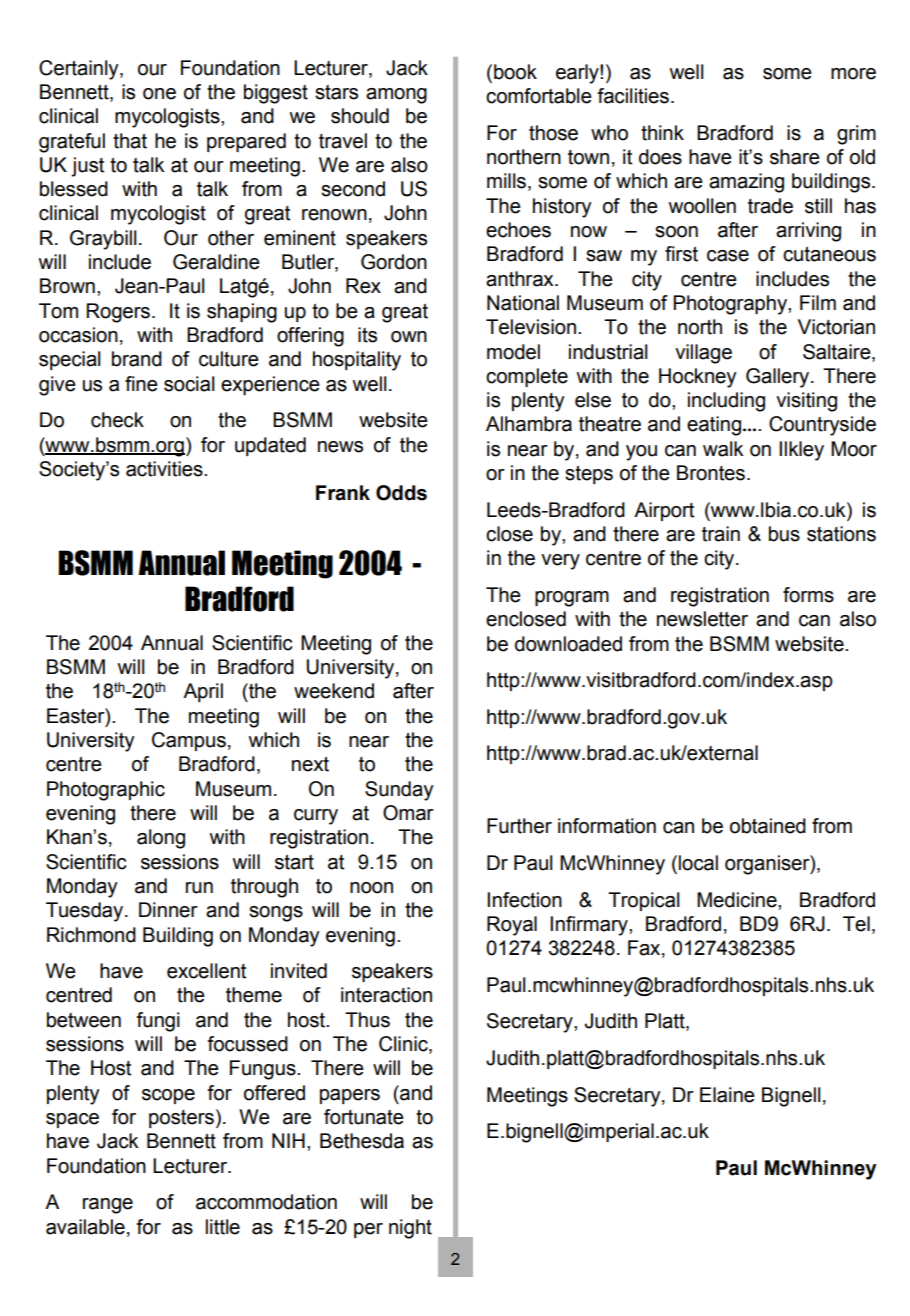 The height and width of the screenshot is (1316, 910). What do you see at coordinates (513, 352) in the screenshot?
I see `model` at bounding box center [513, 352].
